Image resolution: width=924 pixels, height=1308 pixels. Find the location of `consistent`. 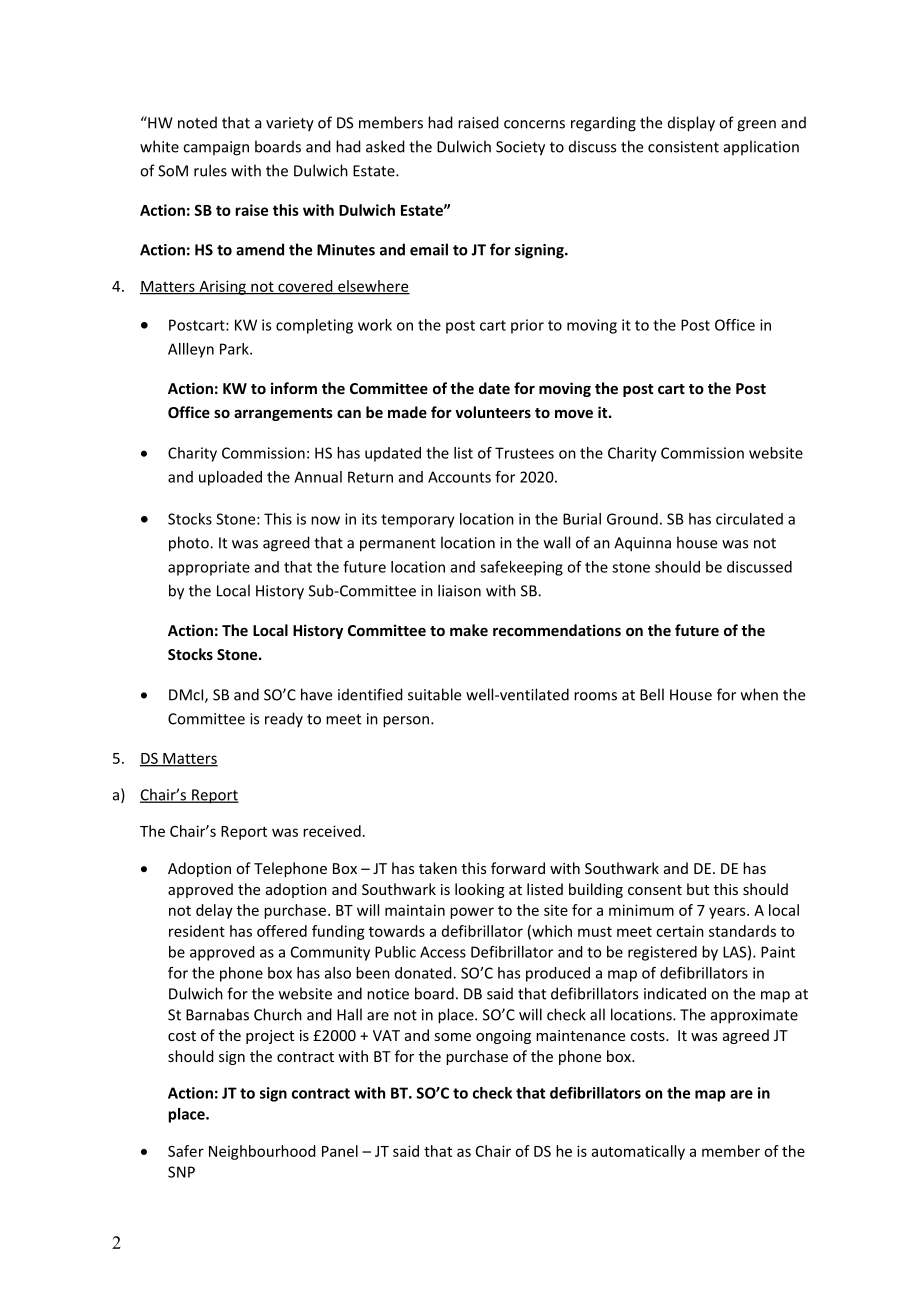

consistent is located at coordinates (683, 147).
